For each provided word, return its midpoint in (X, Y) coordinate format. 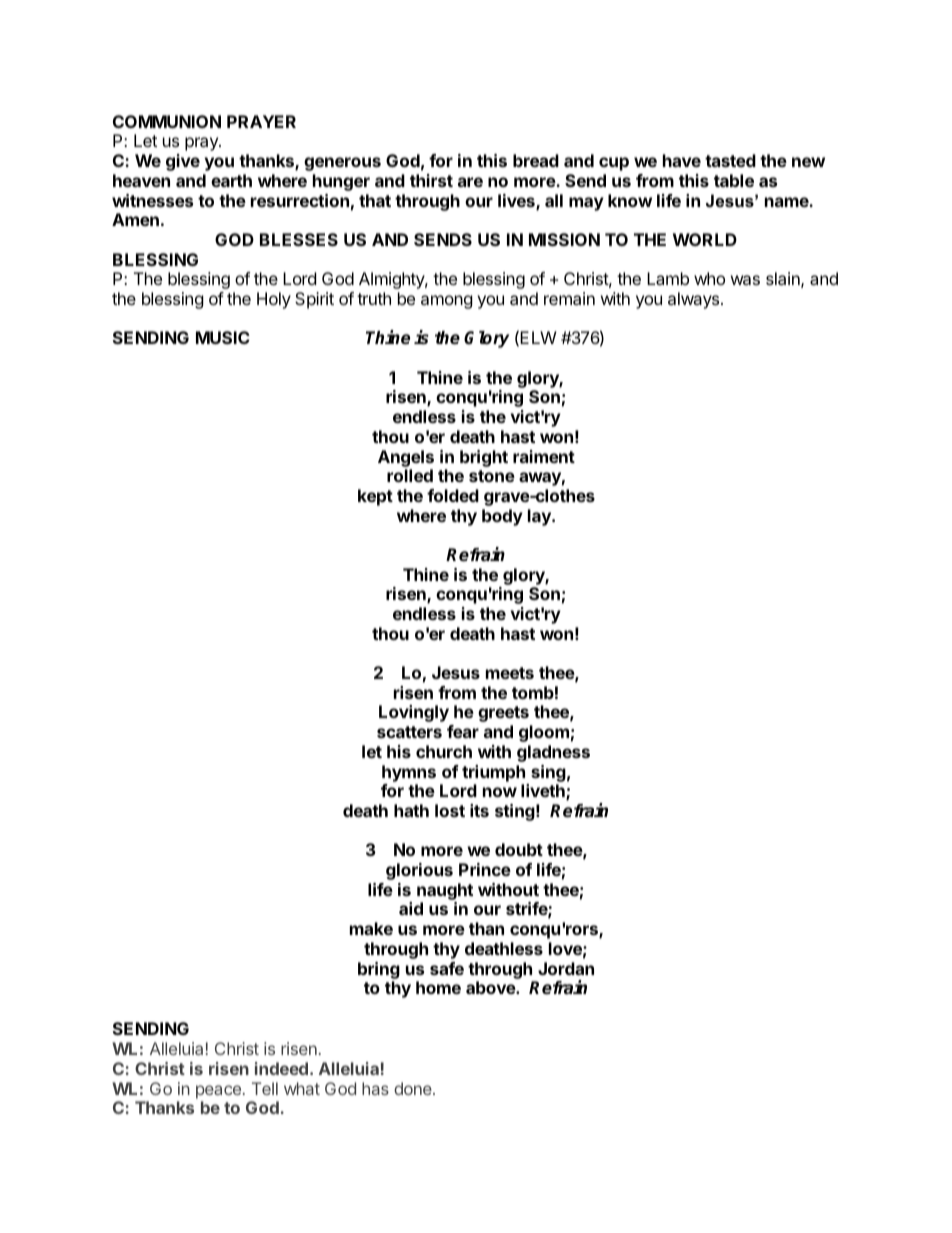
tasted (730, 160)
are (470, 182)
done (414, 1088)
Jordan (566, 968)
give (183, 162)
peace (218, 1092)
